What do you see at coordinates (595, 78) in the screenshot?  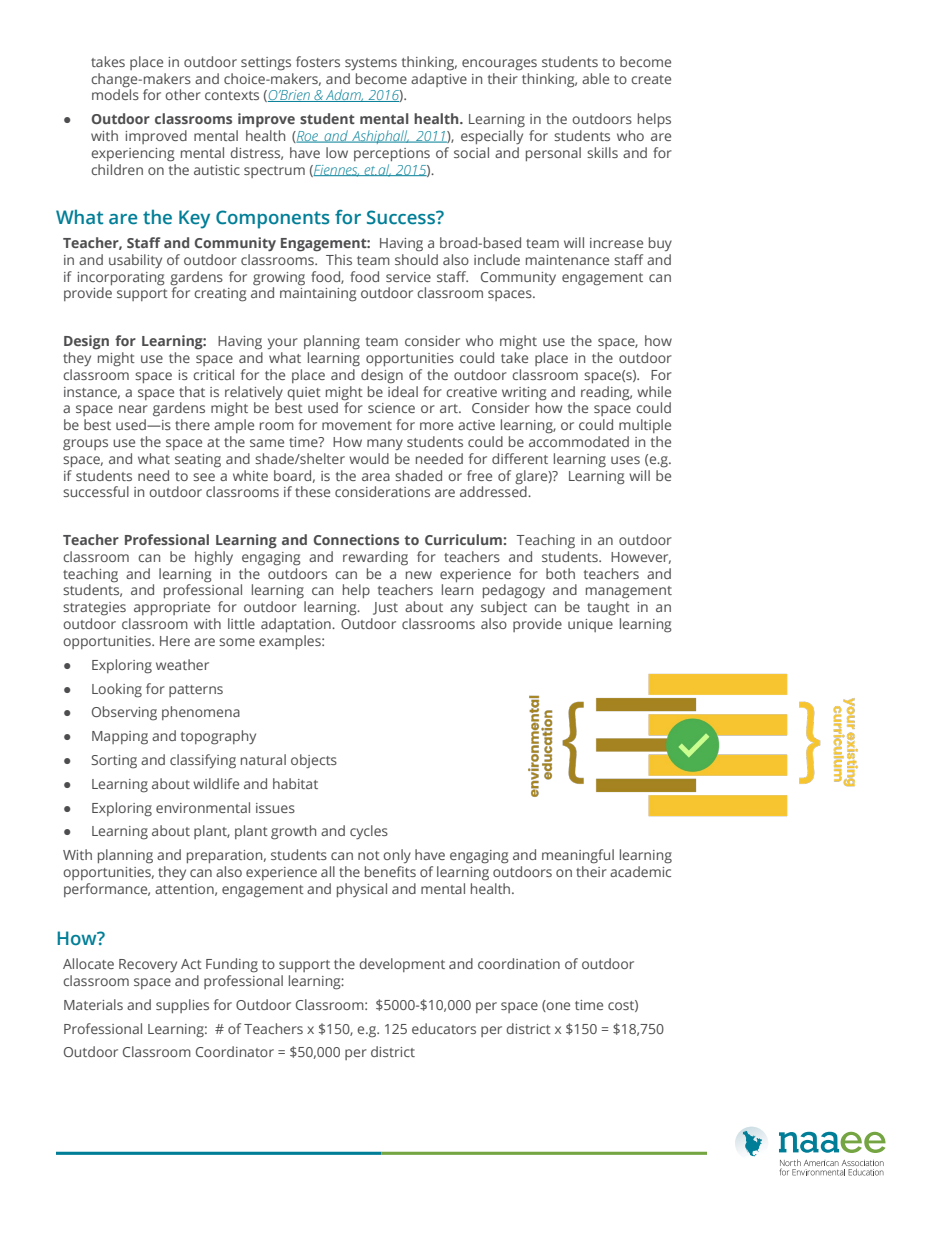 I see `able` at bounding box center [595, 78].
